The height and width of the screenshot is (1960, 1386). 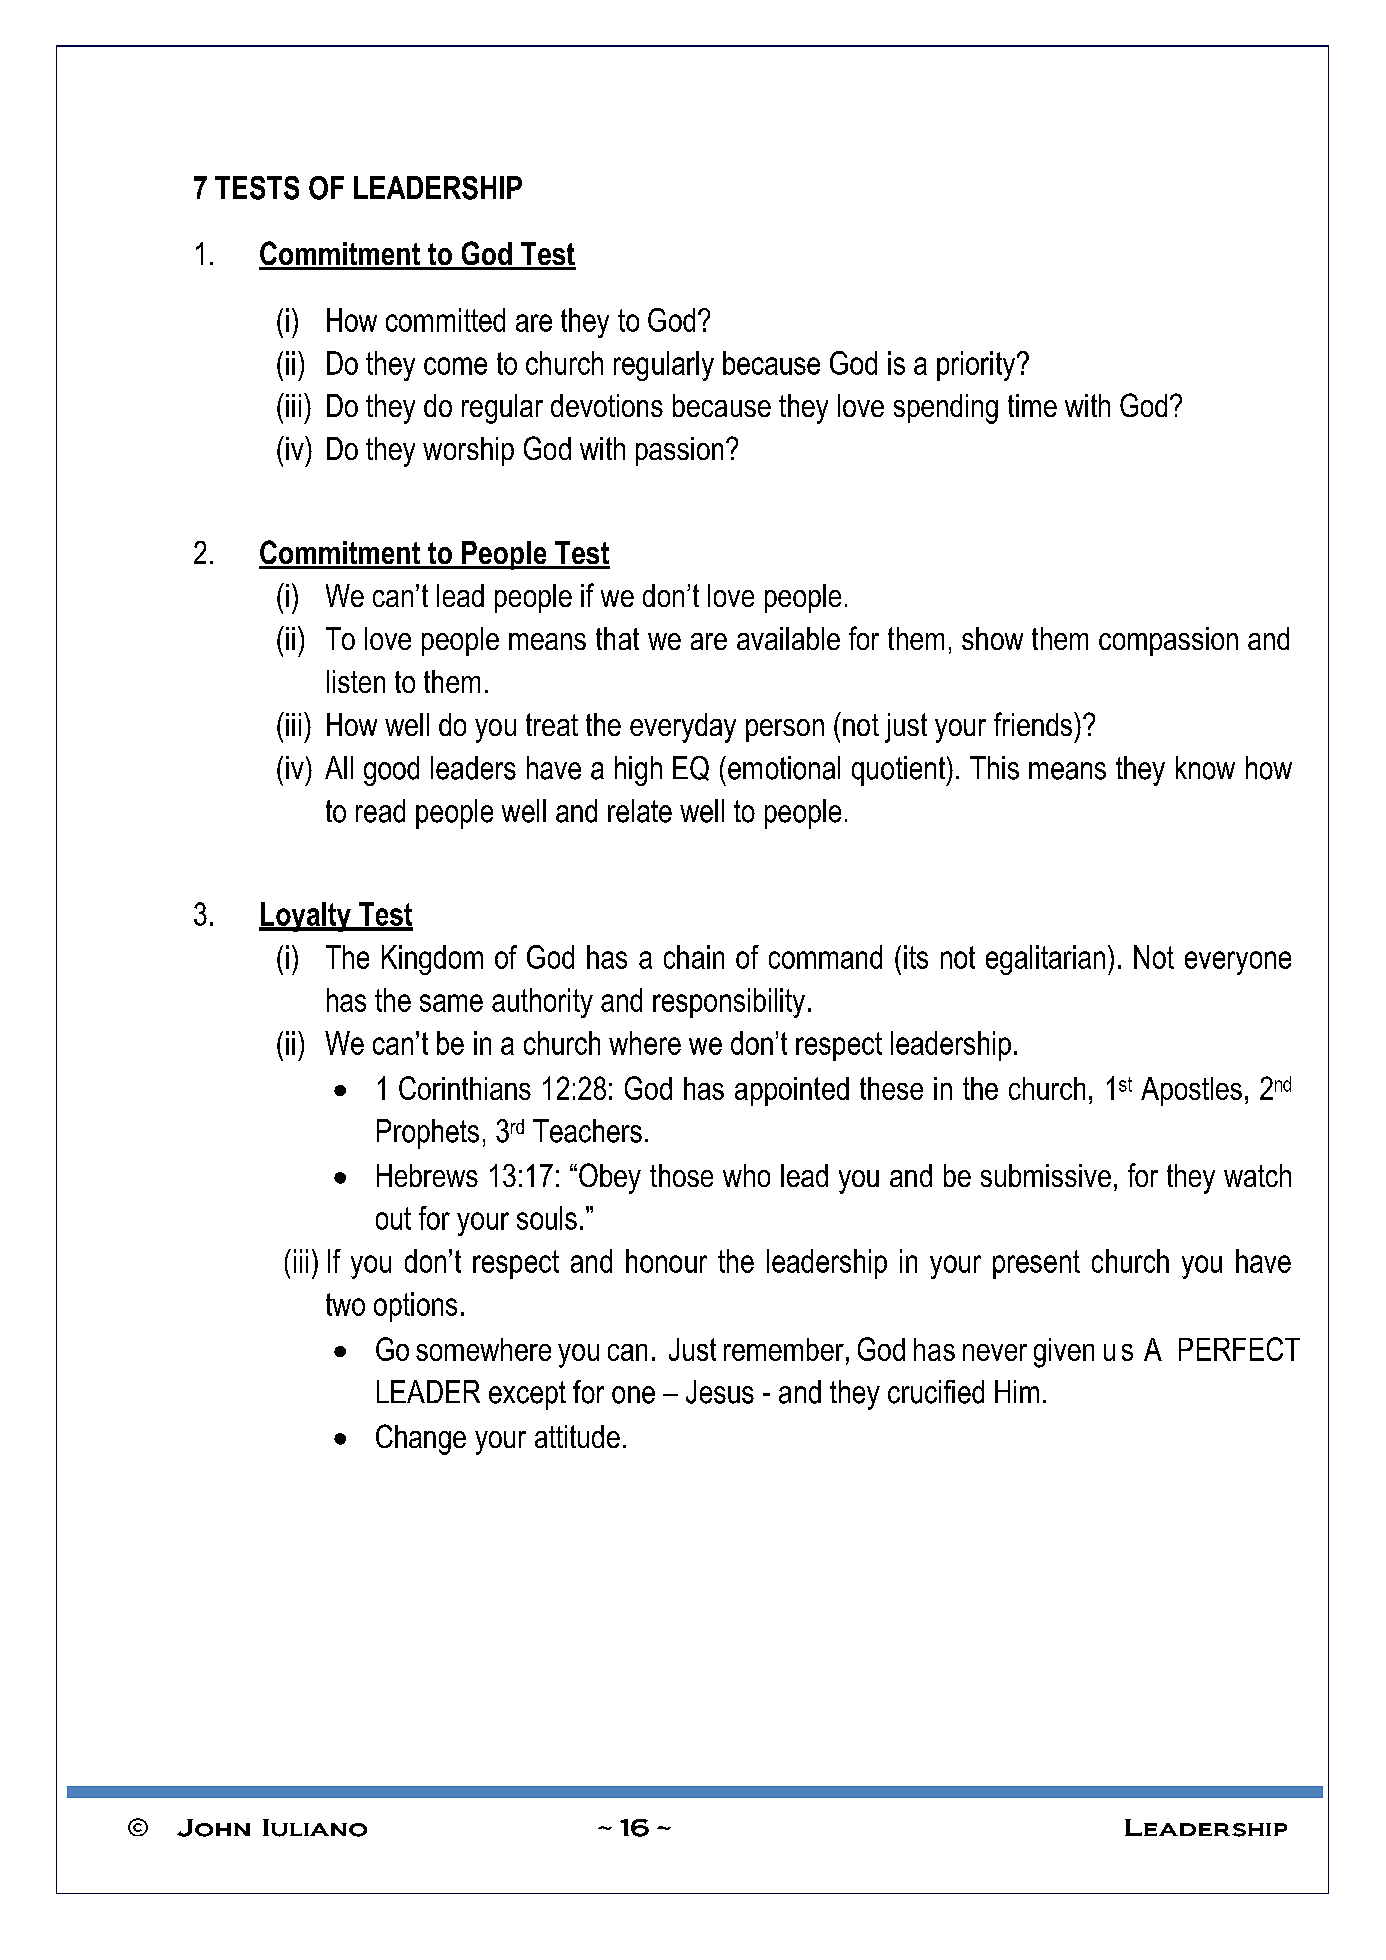 I want to click on come, so click(x=455, y=366).
